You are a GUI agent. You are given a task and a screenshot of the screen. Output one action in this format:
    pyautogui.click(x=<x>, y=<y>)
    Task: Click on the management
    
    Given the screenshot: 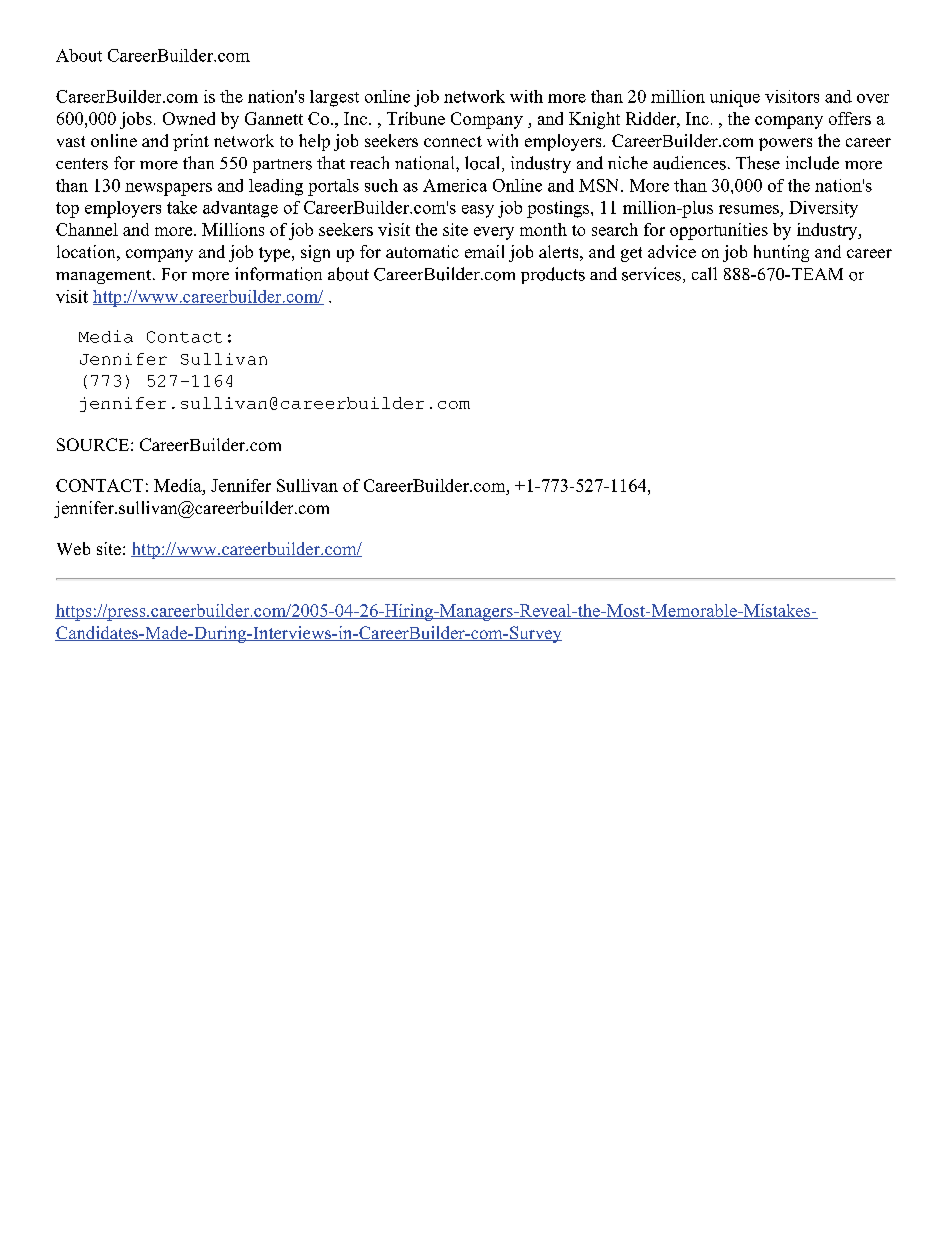 What is the action you would take?
    pyautogui.click(x=105, y=277)
